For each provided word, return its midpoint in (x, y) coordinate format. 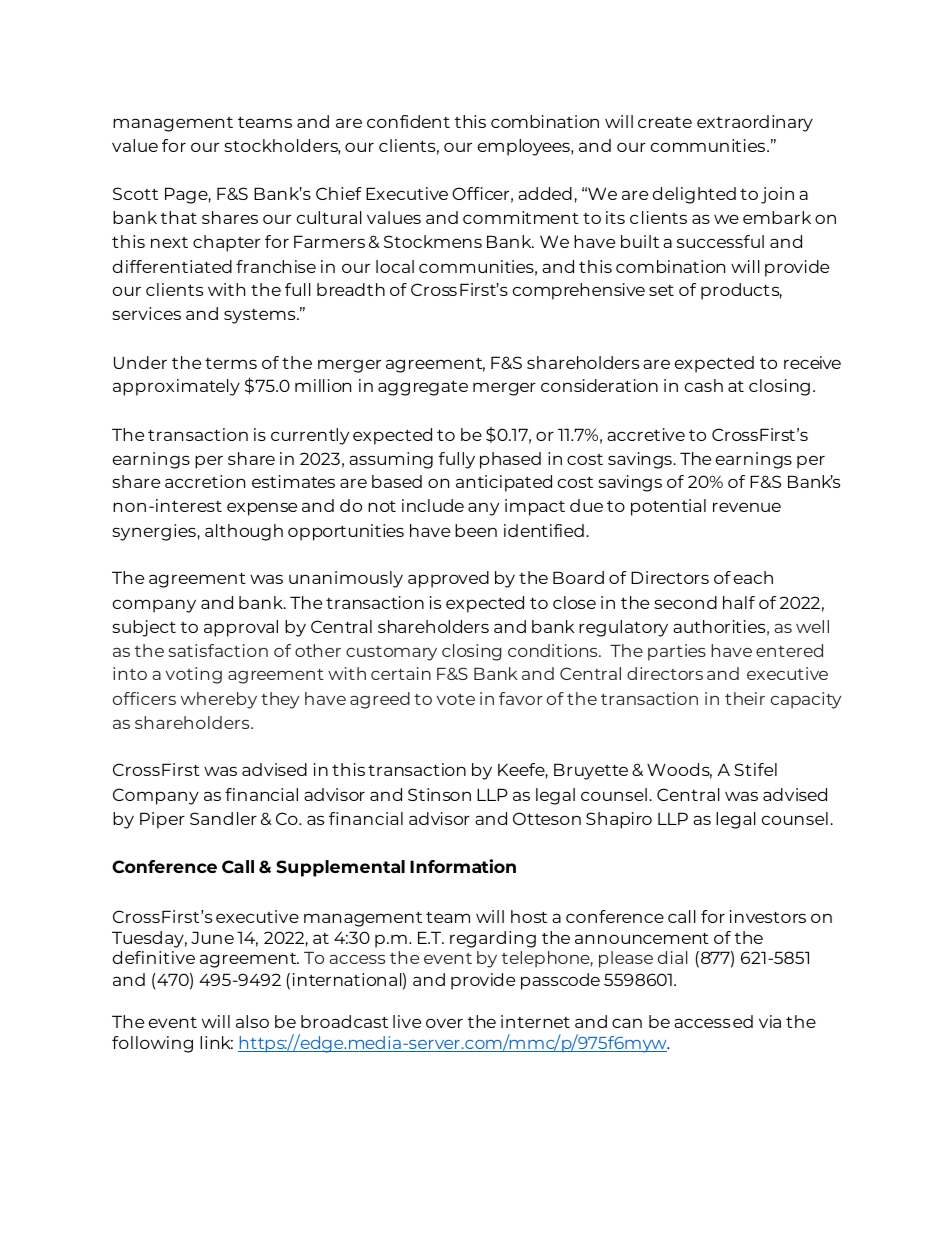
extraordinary (755, 123)
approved (448, 579)
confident (408, 121)
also (252, 1021)
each (753, 577)
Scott (135, 193)
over (444, 1023)
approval (241, 628)
